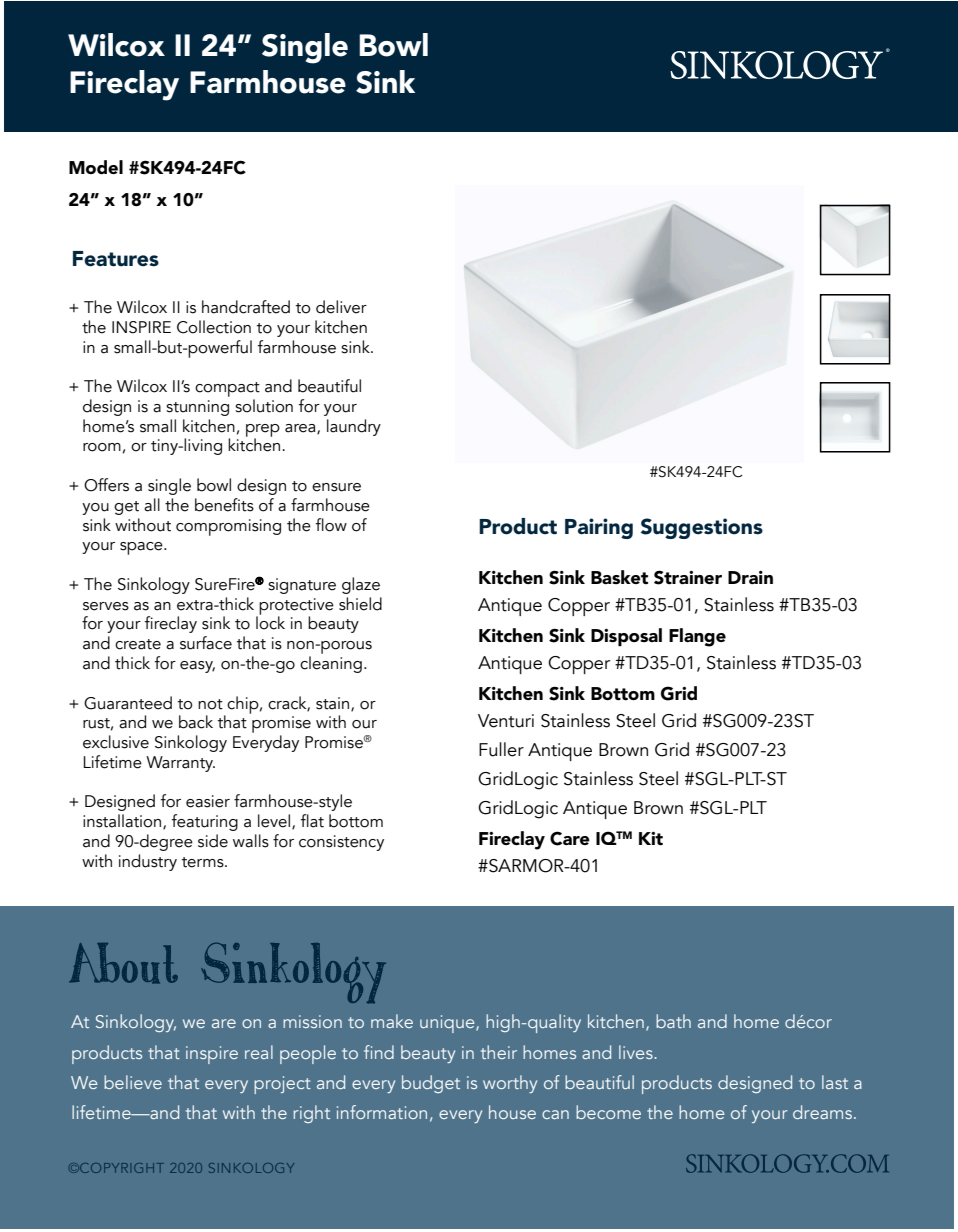 This image has height=1232, width=958. What do you see at coordinates (361, 585) in the image?
I see `glaze` at bounding box center [361, 585].
